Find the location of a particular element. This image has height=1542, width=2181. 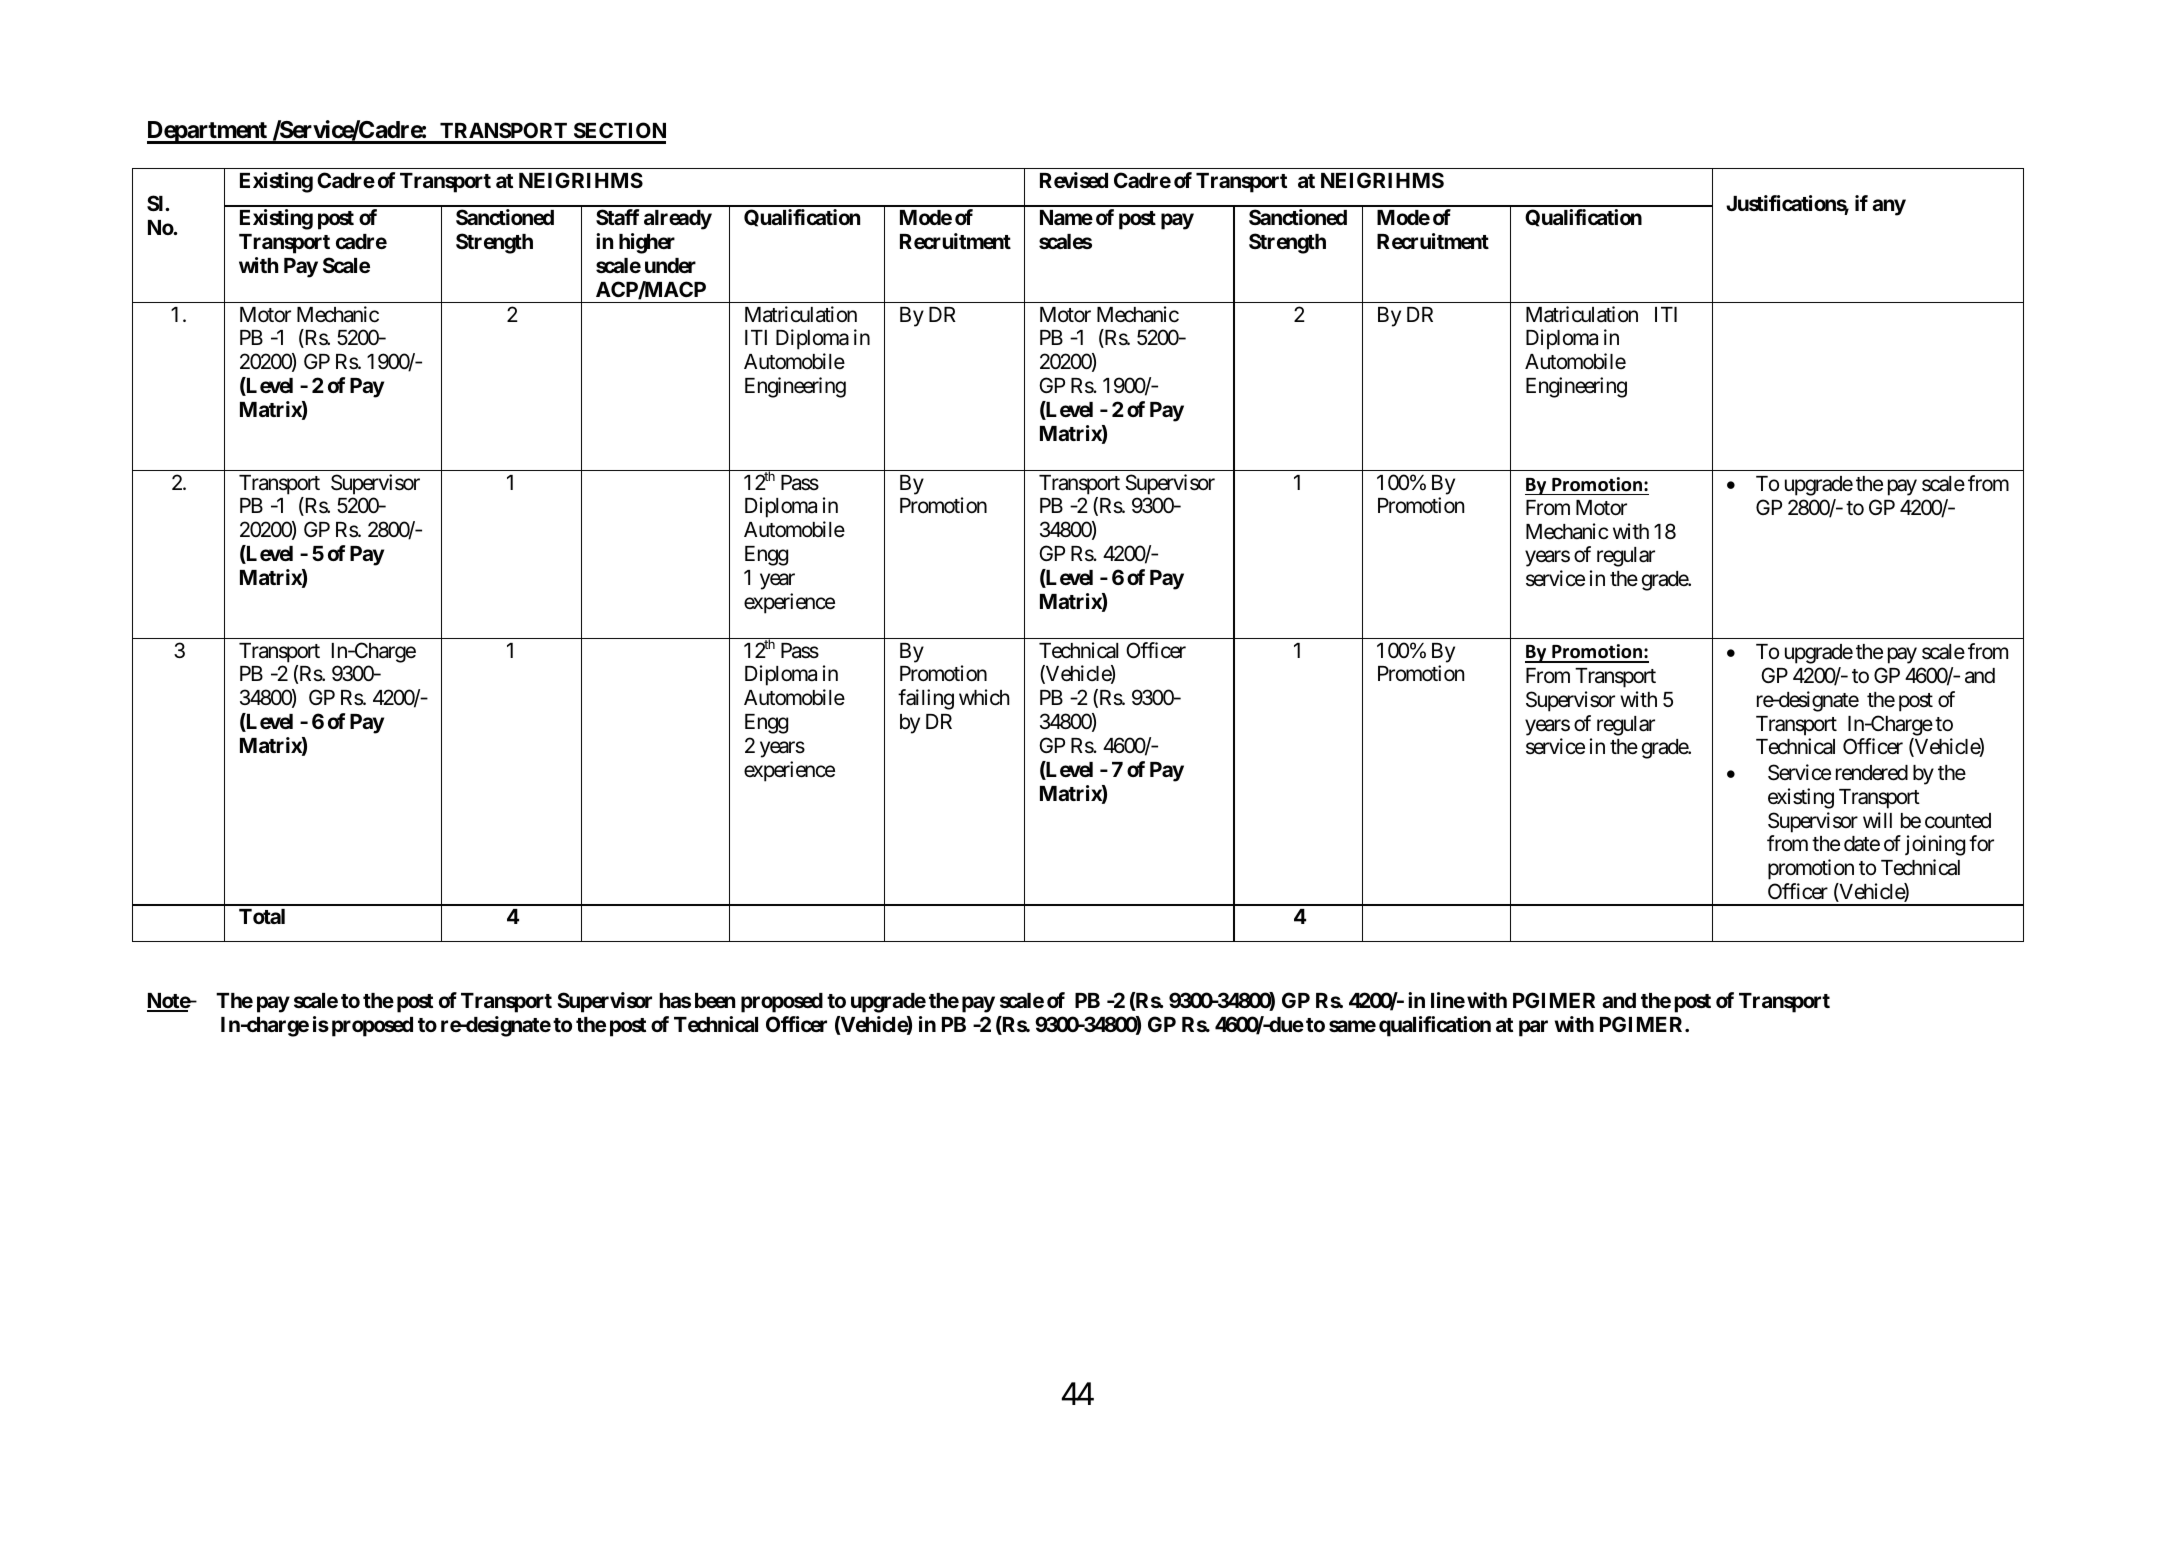

which is located at coordinates (984, 697).
